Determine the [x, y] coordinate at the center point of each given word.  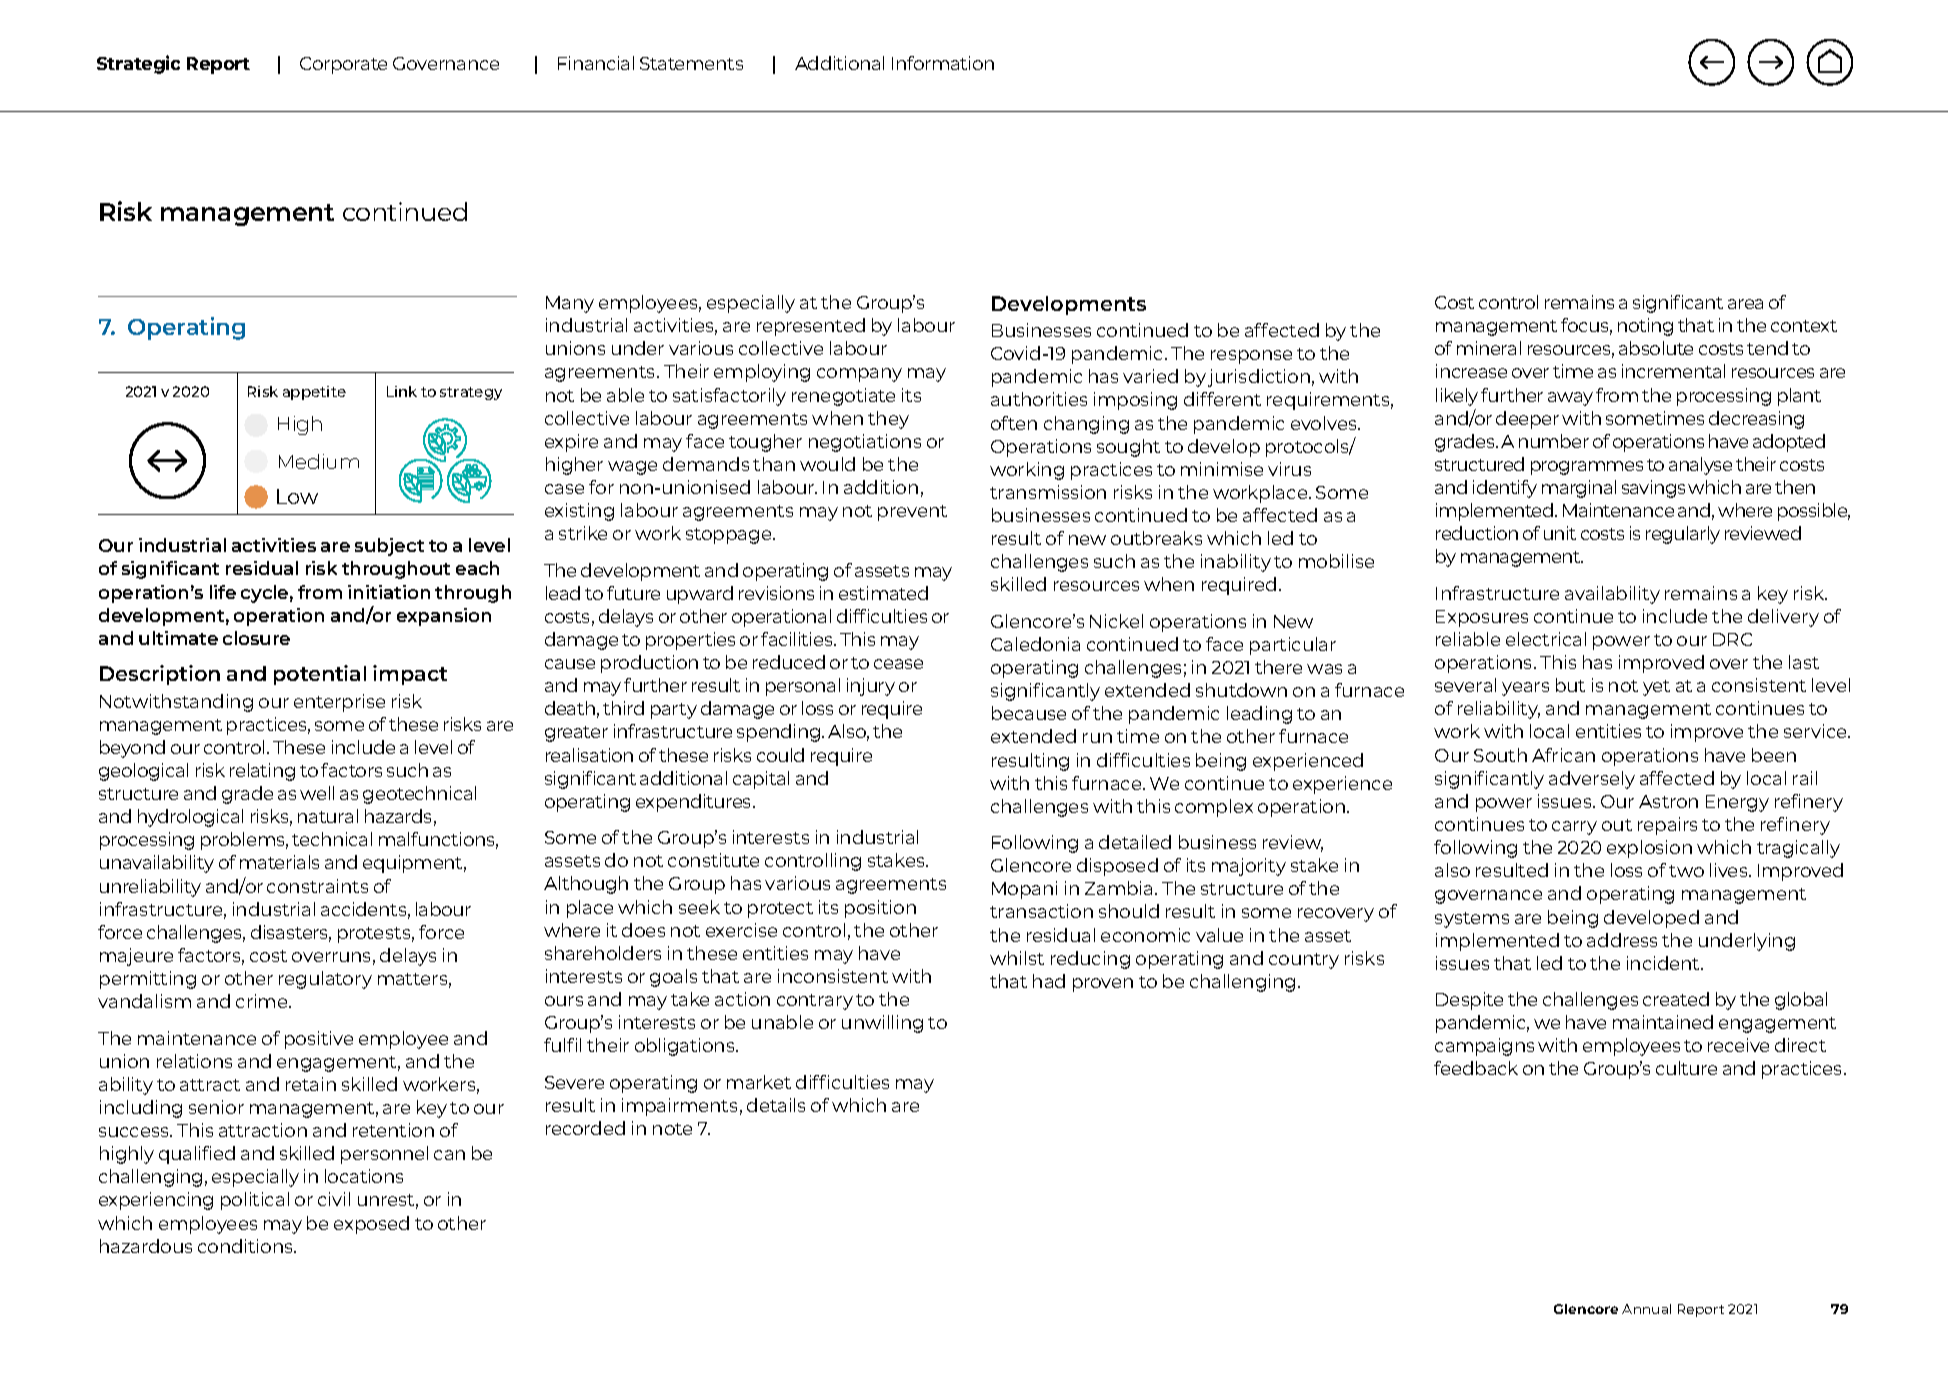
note [672, 1129]
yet [1656, 688]
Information [943, 63]
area [1745, 304]
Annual [1646, 1309]
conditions [246, 1246]
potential [320, 675]
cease [898, 664]
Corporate [343, 65]
